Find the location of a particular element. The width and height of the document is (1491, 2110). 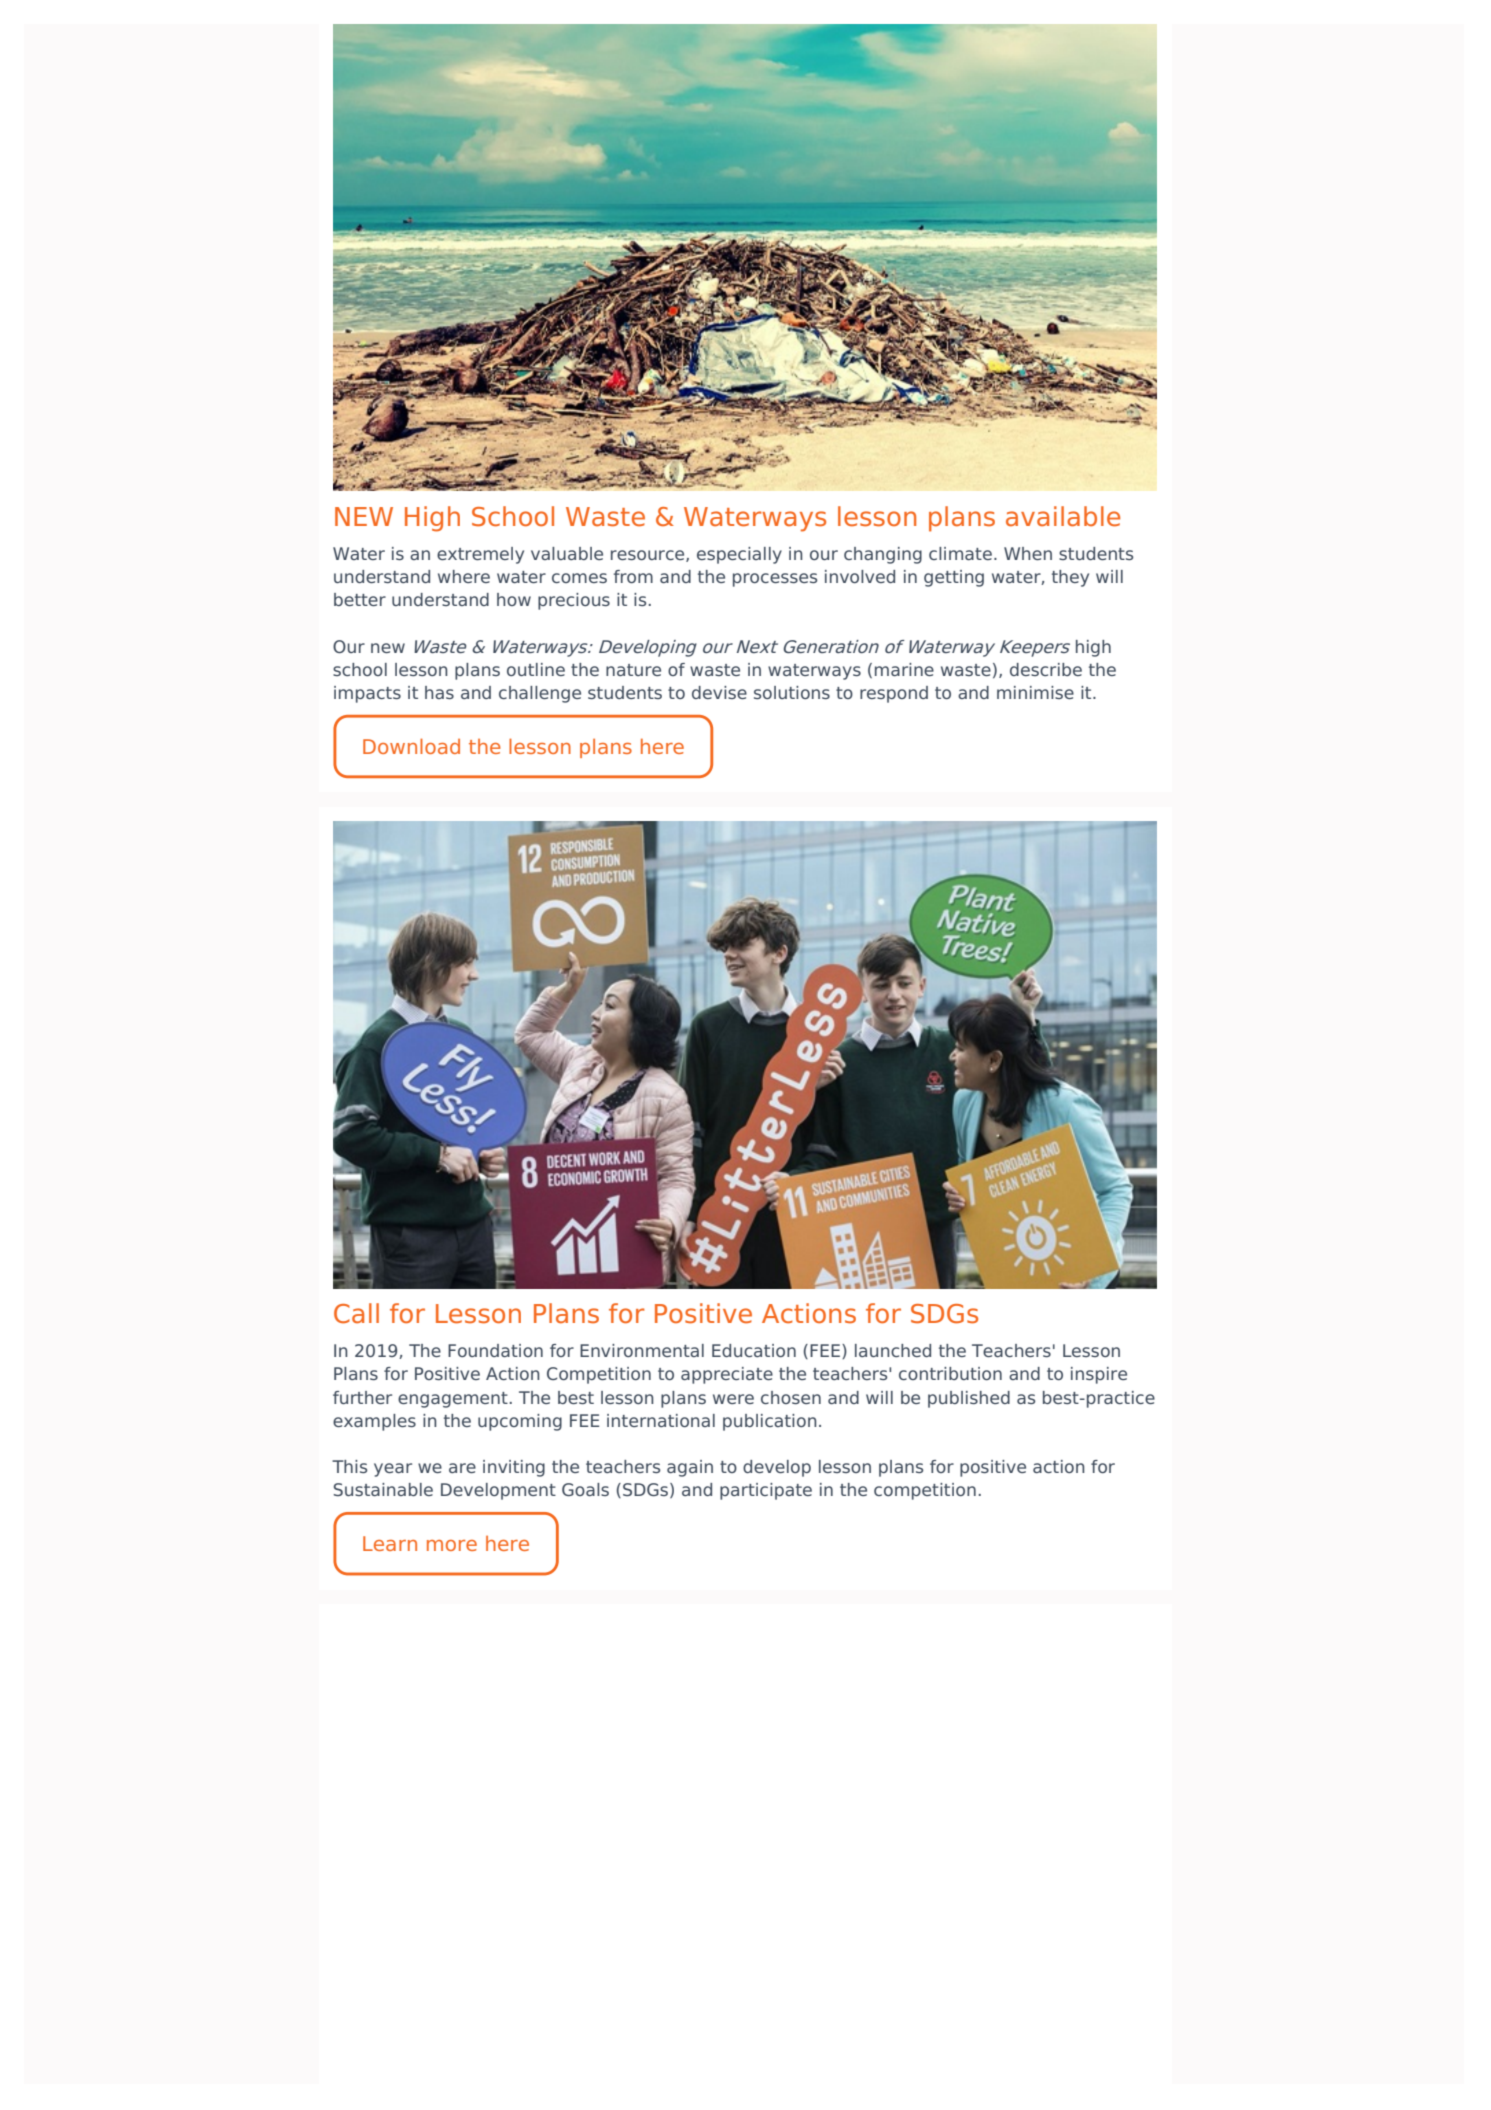

participate is located at coordinates (766, 1491).
